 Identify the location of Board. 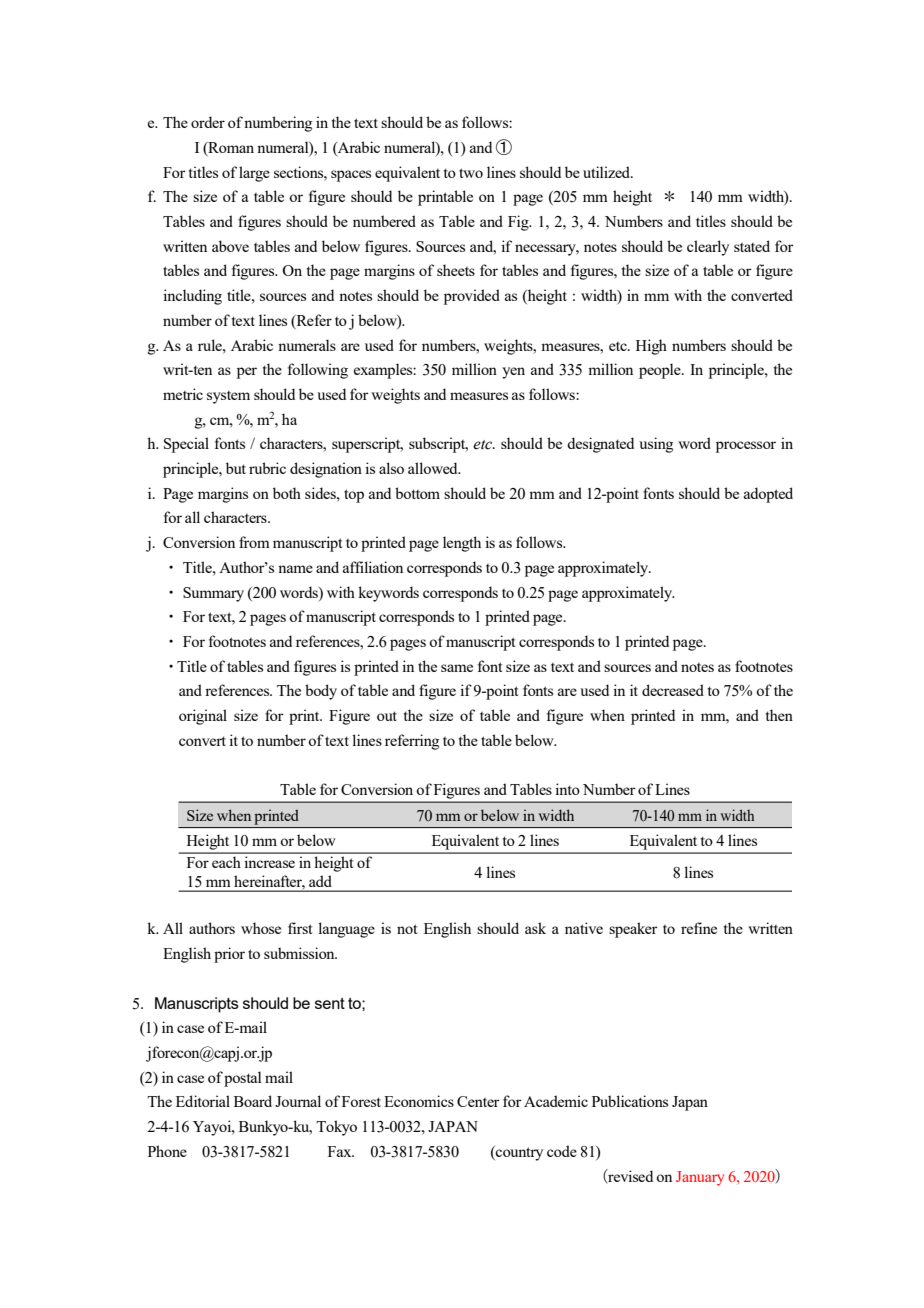
(253, 1101).
